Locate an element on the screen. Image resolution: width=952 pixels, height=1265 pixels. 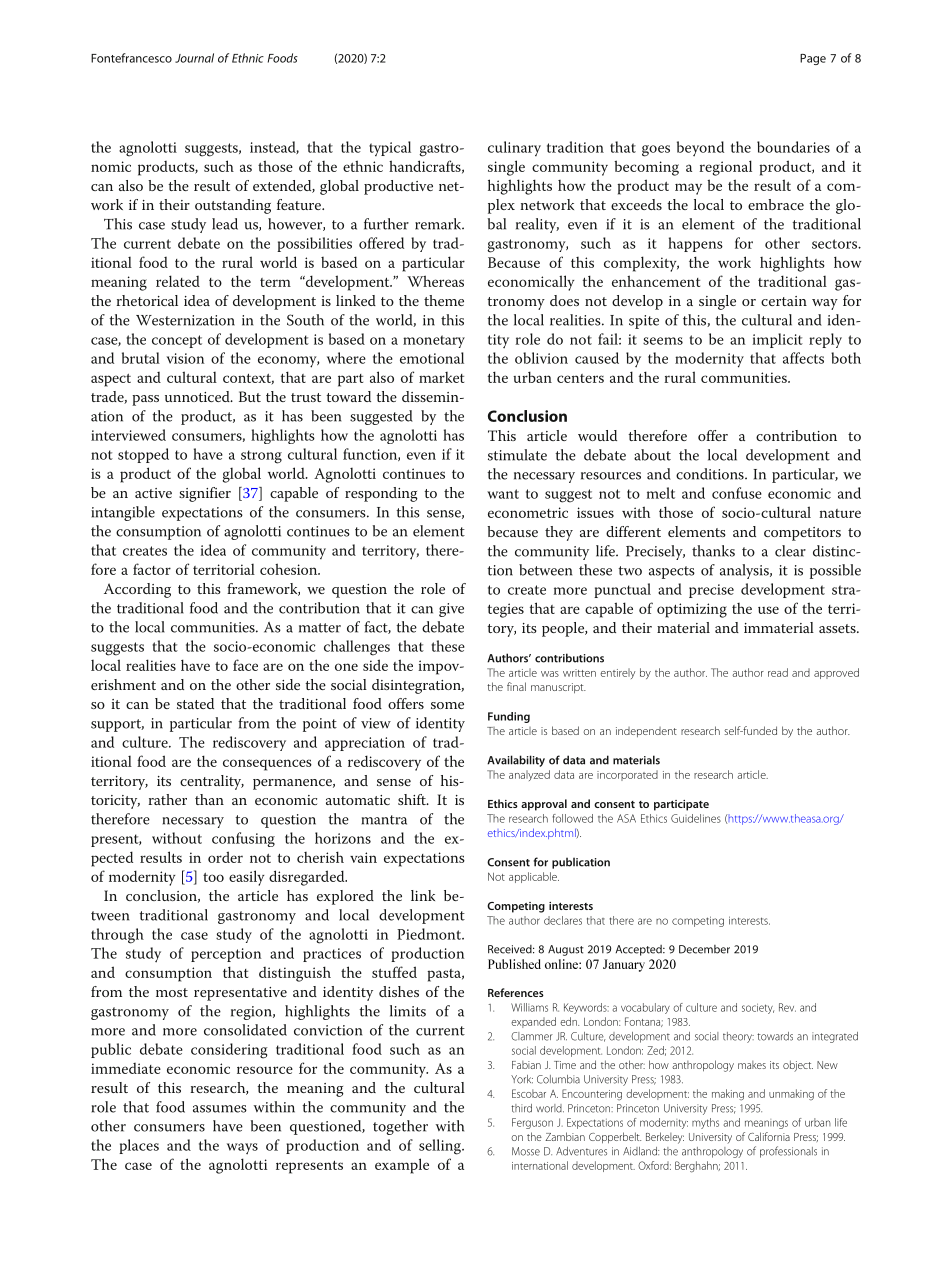
optimizing is located at coordinates (692, 610).
